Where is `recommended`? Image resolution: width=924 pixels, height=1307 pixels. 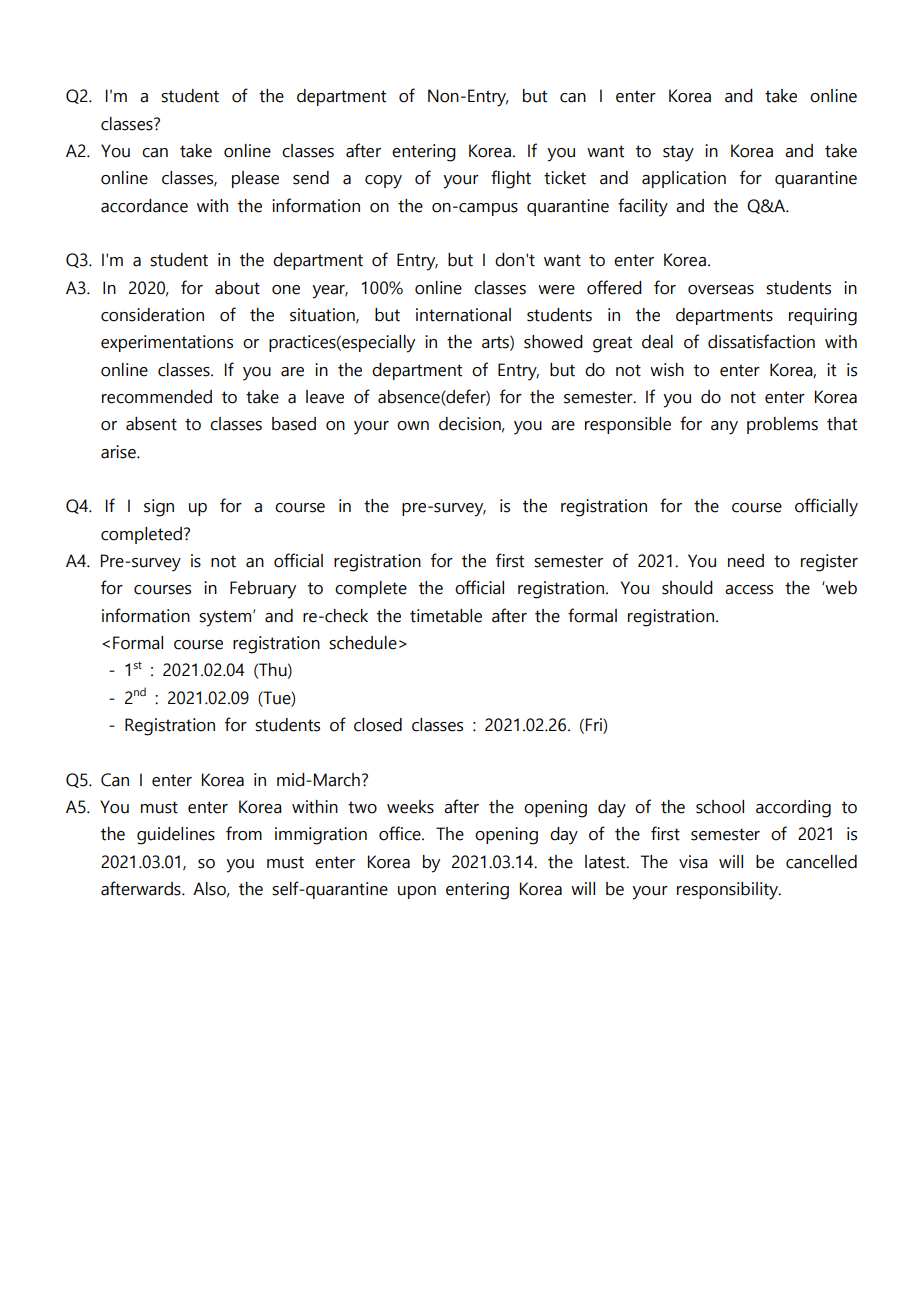 recommended is located at coordinates (157, 397).
